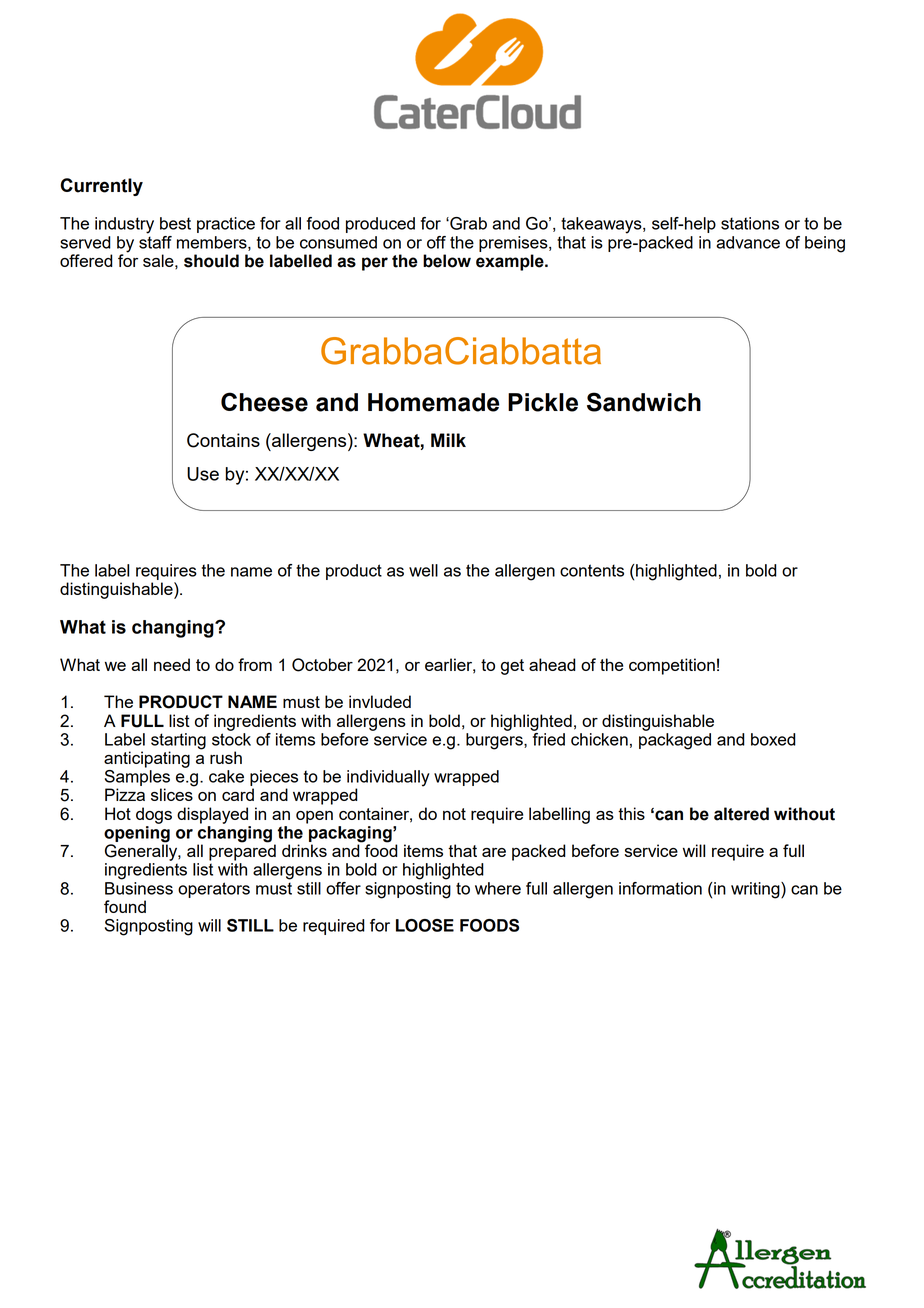 The width and height of the screenshot is (924, 1308). What do you see at coordinates (223, 440) in the screenshot?
I see `Contains` at bounding box center [223, 440].
